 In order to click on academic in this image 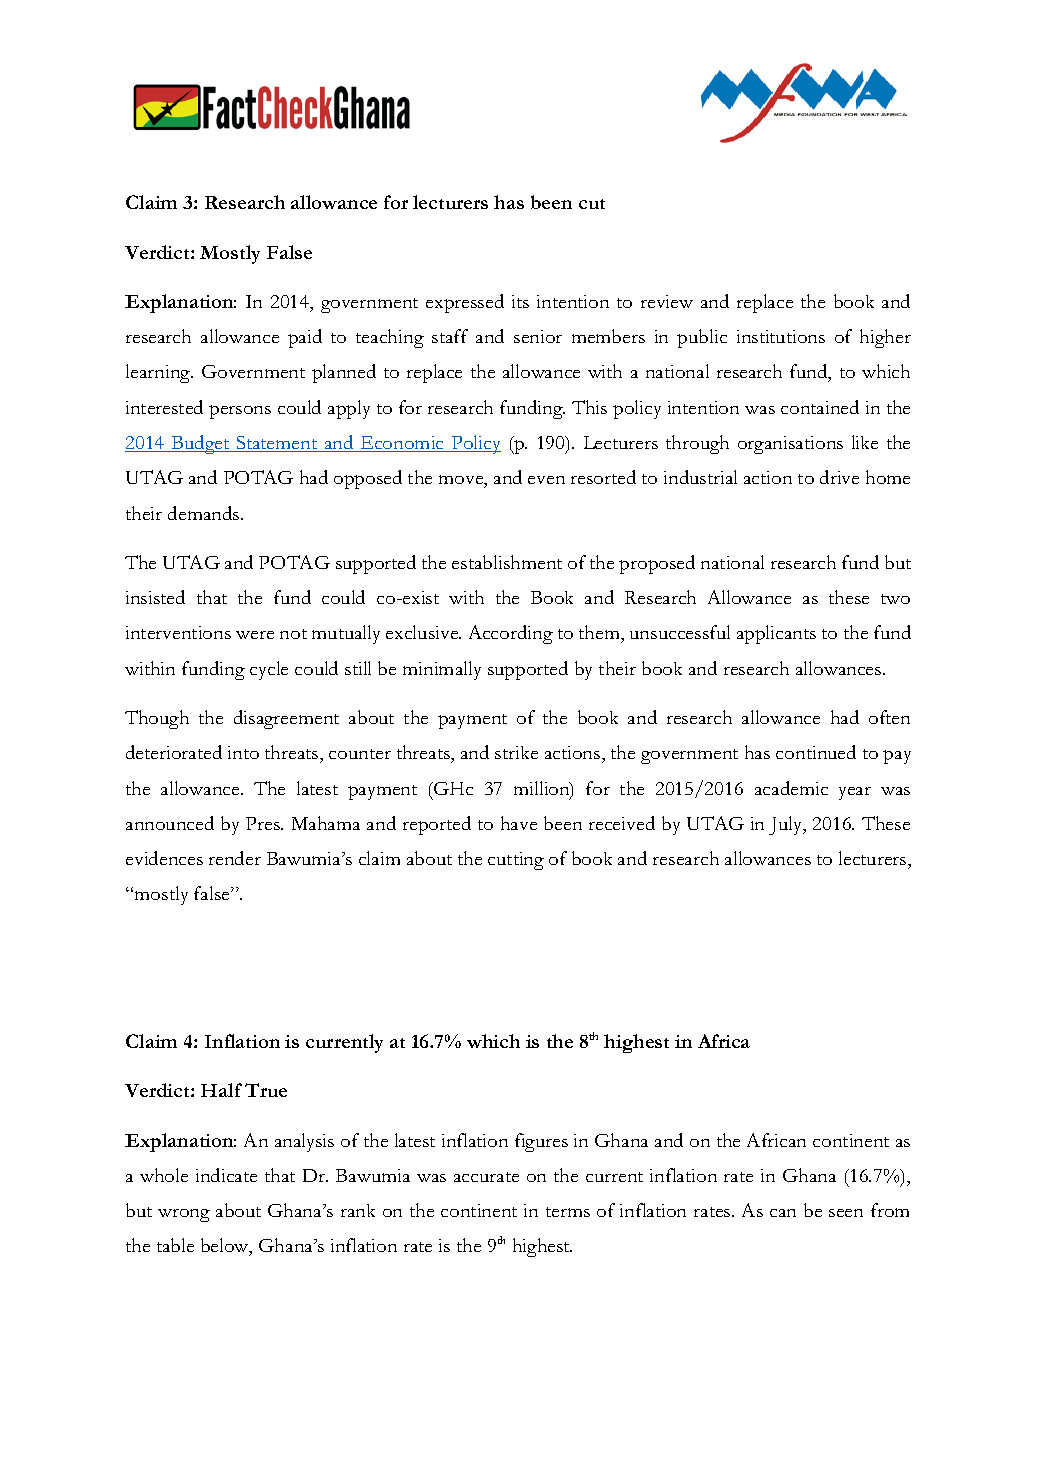, I will do `click(791, 788)`.
